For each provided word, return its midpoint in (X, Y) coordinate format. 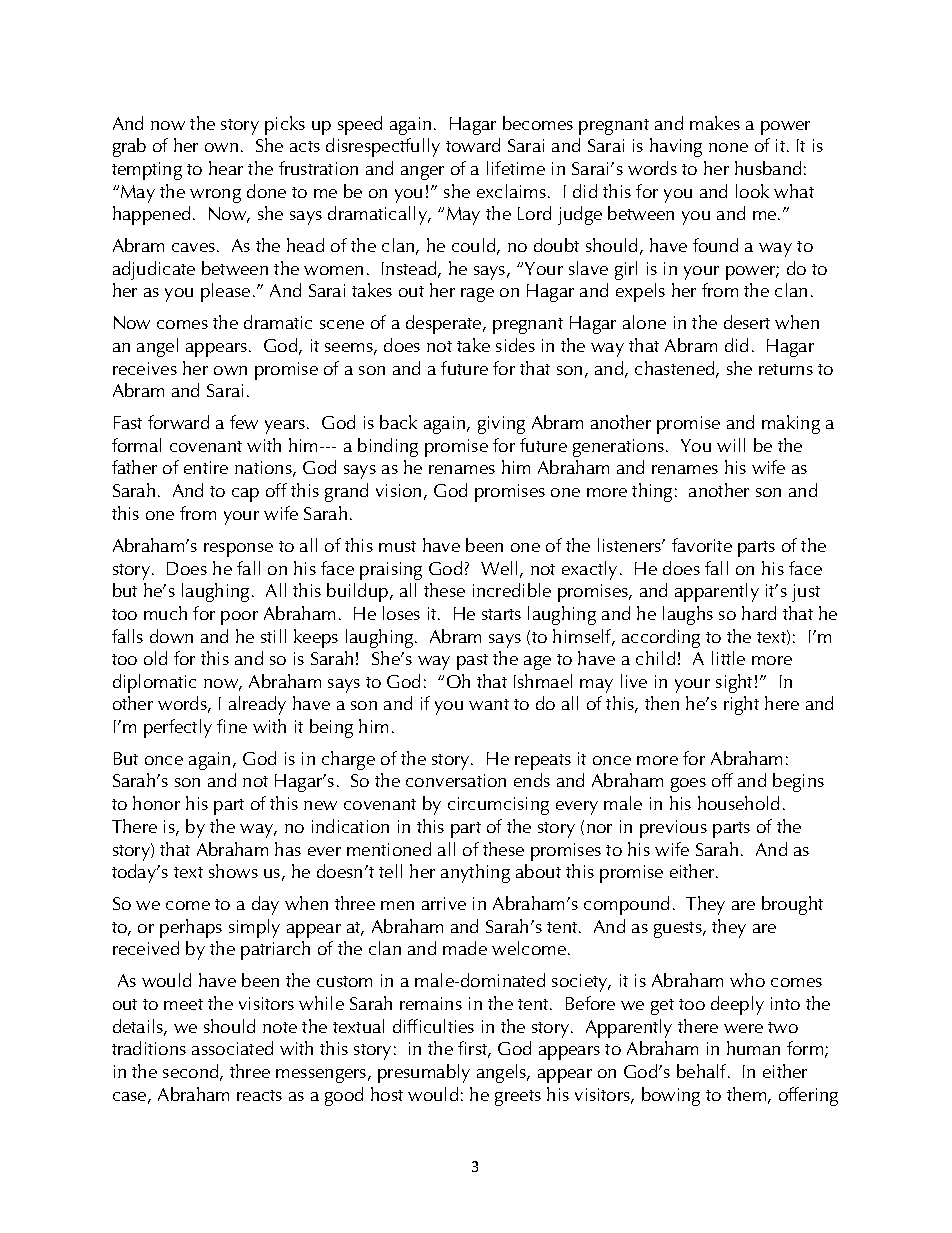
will (731, 445)
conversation (456, 780)
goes (688, 785)
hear (226, 168)
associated (232, 1048)
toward (473, 145)
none (728, 147)
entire (206, 467)
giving (501, 425)
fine (232, 726)
